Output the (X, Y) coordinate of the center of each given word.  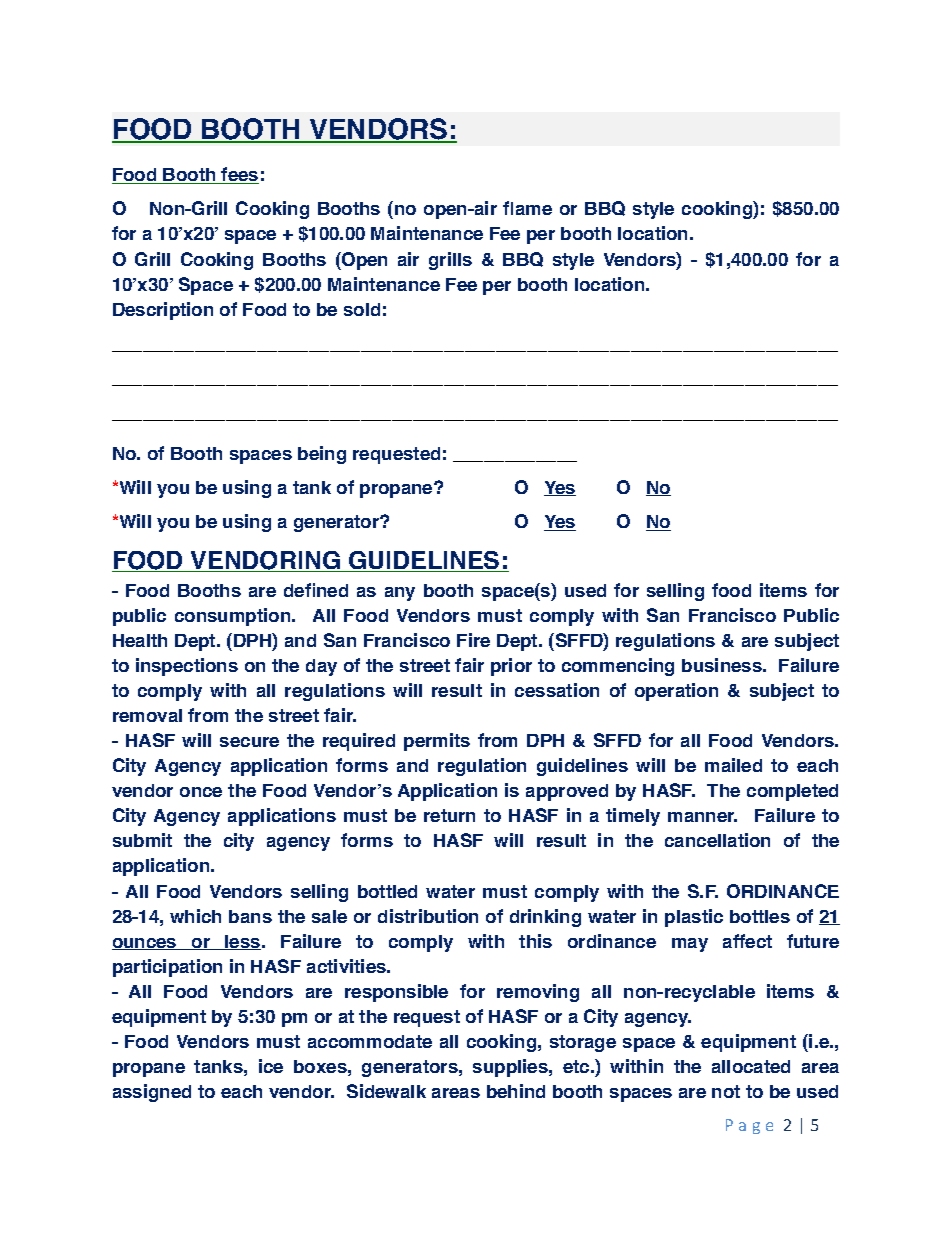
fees (239, 175)
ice (271, 1066)
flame (527, 208)
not (726, 1091)
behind (516, 1091)
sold (362, 309)
